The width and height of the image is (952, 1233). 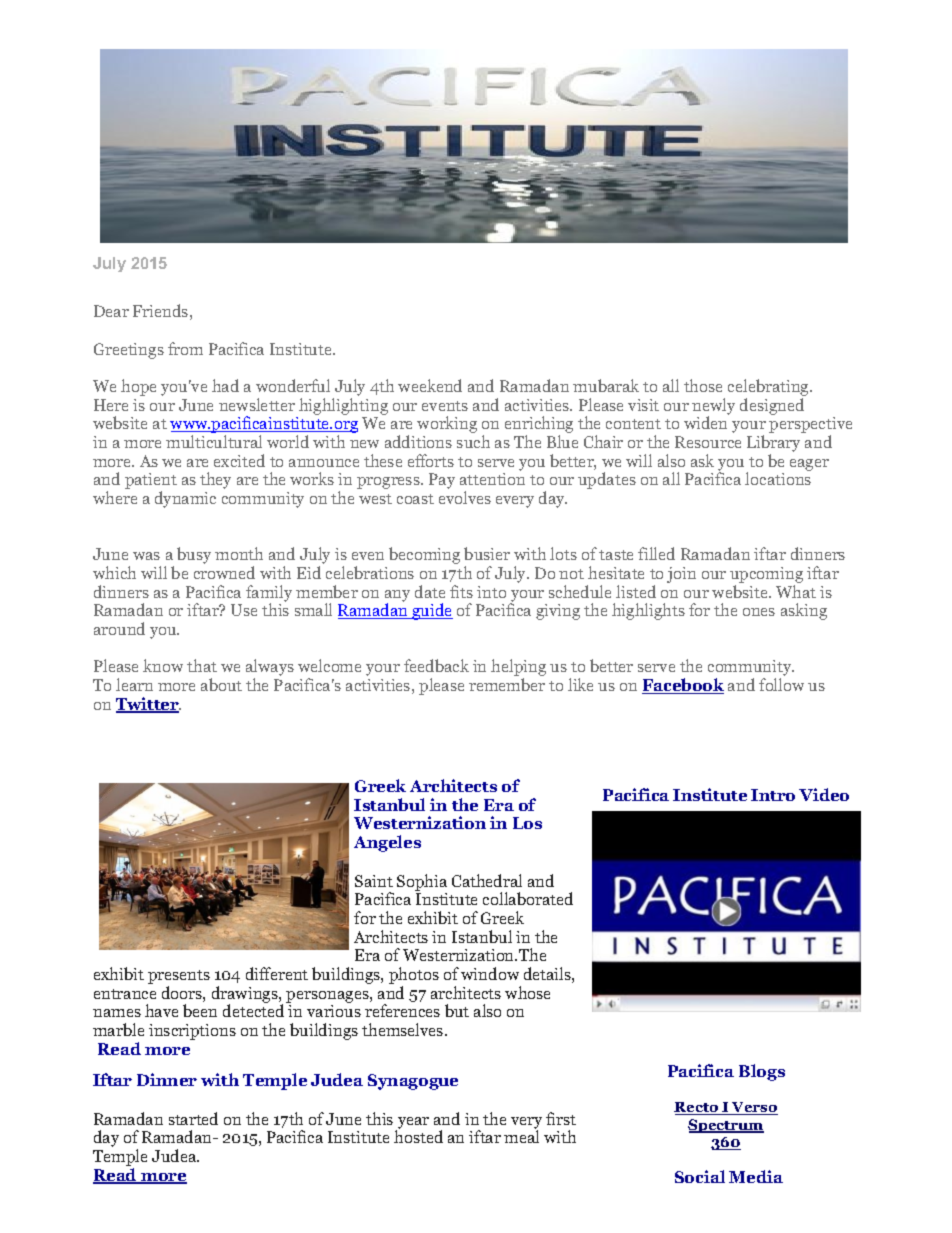 What do you see at coordinates (148, 705) in the image?
I see `Twitter` at bounding box center [148, 705].
